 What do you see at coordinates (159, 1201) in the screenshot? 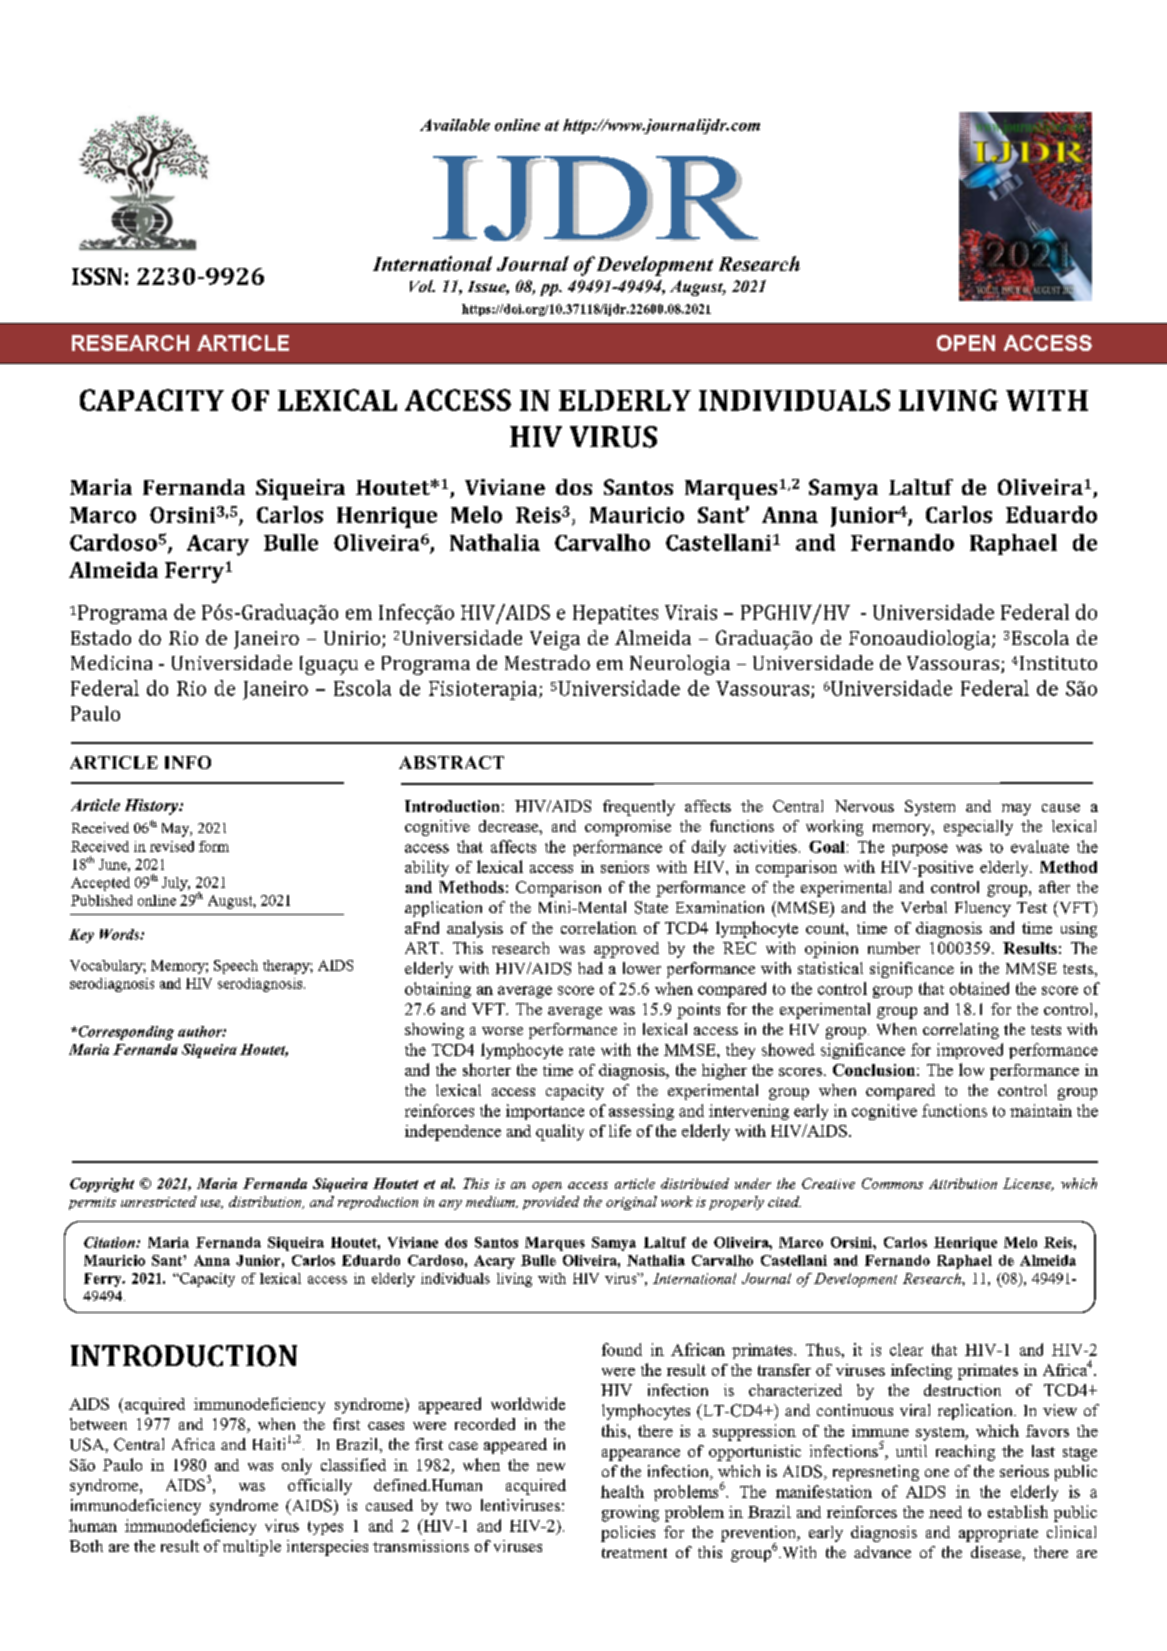
I see `unrestricted` at bounding box center [159, 1201].
